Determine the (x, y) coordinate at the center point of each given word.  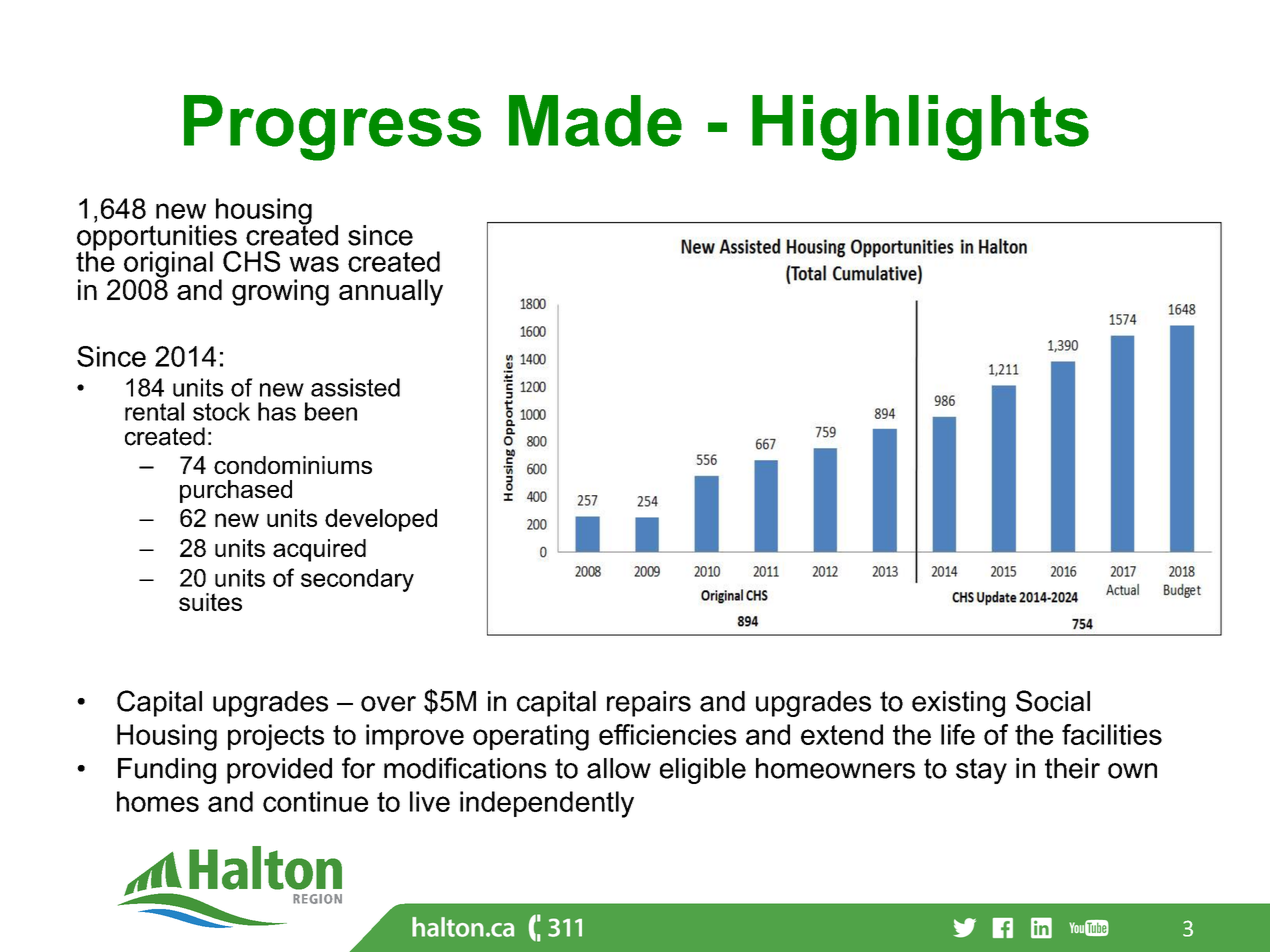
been (331, 411)
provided (279, 771)
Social (1053, 701)
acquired (319, 550)
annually (391, 292)
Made (595, 121)
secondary (357, 580)
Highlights (920, 128)
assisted (355, 387)
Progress (332, 128)
